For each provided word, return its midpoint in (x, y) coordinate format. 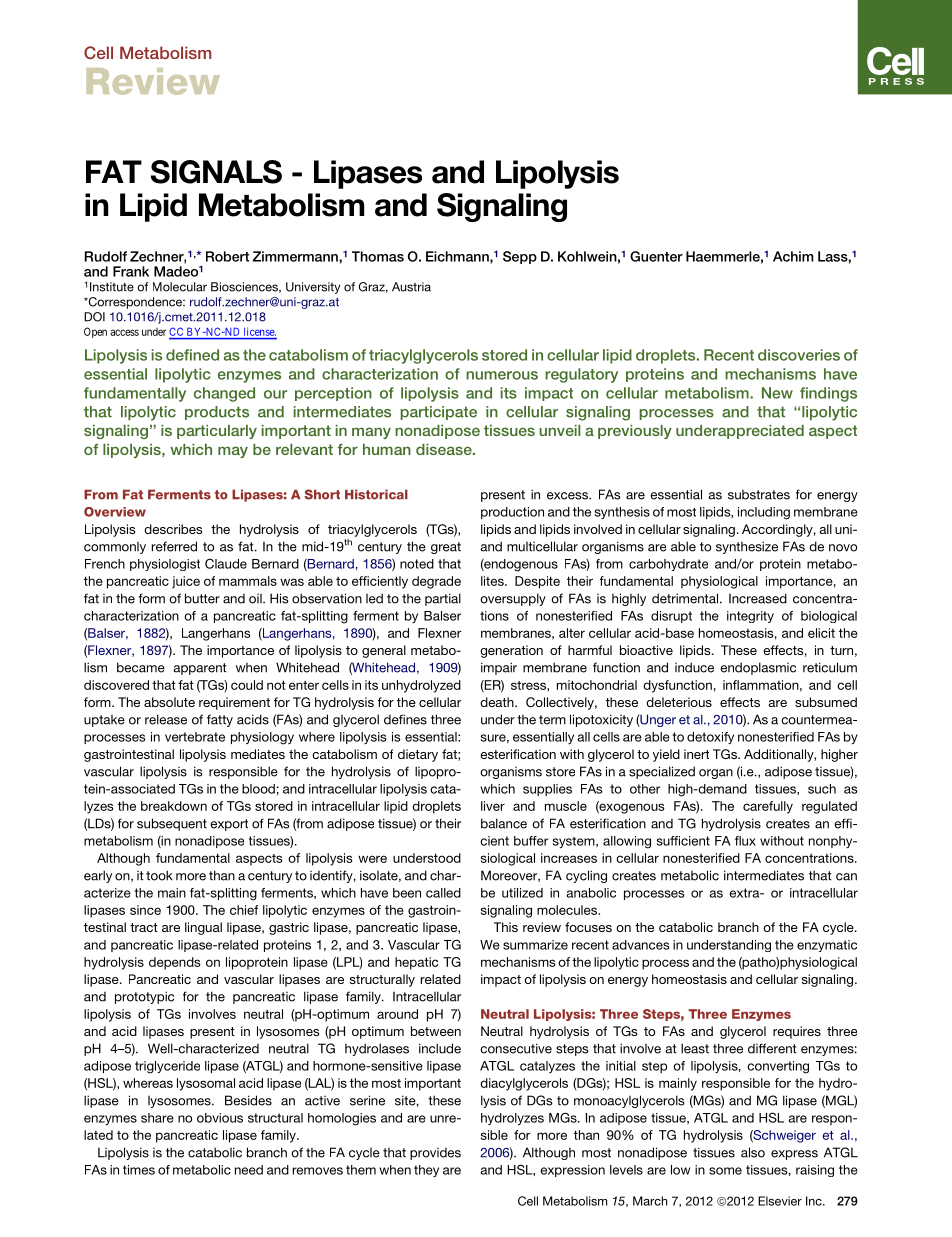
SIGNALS (216, 172)
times (139, 1170)
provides (435, 1154)
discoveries (799, 355)
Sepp (520, 257)
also (753, 1152)
